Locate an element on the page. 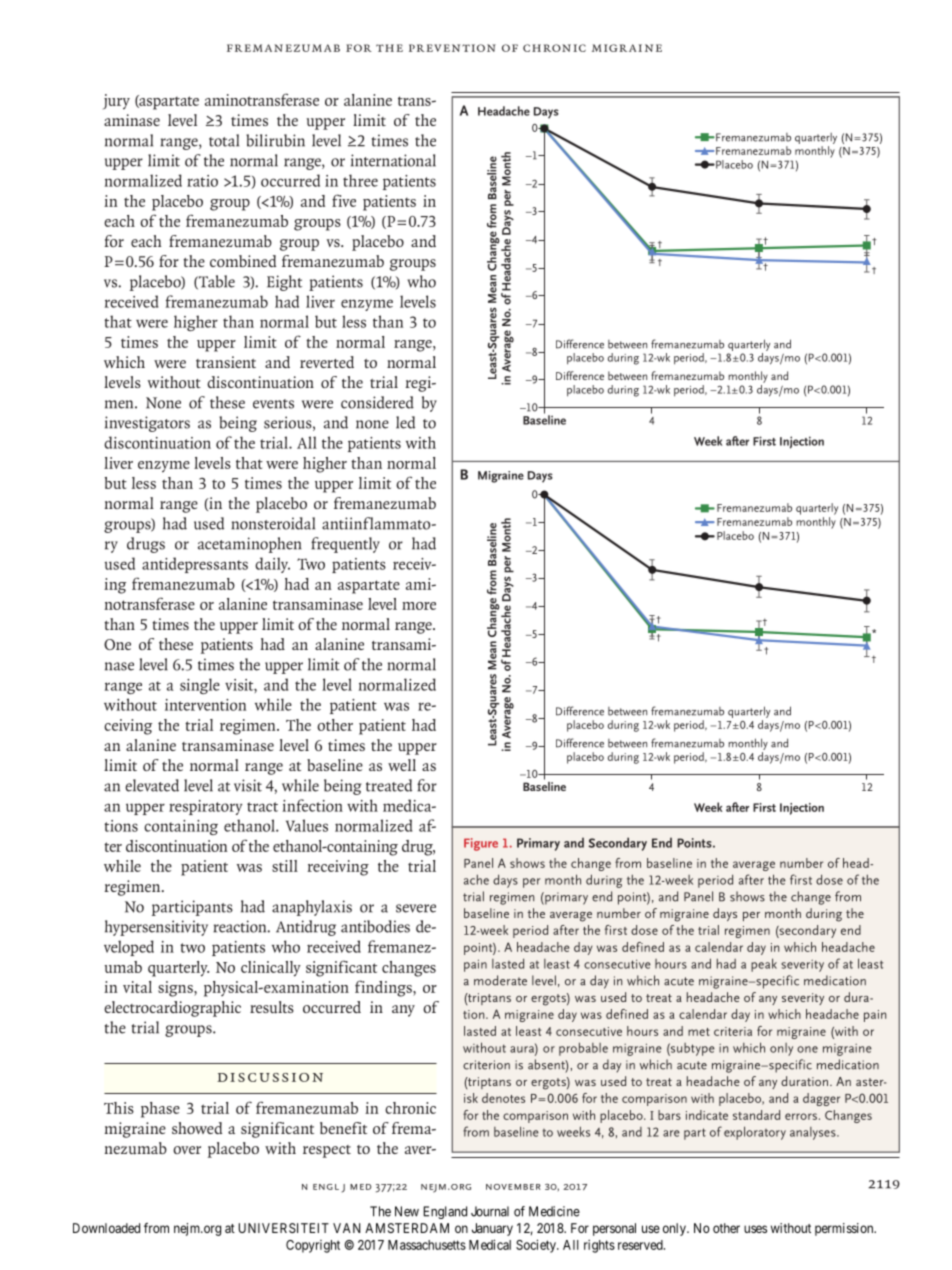 Image resolution: width=952 pixels, height=1270 pixels. five is located at coordinates (344, 200).
